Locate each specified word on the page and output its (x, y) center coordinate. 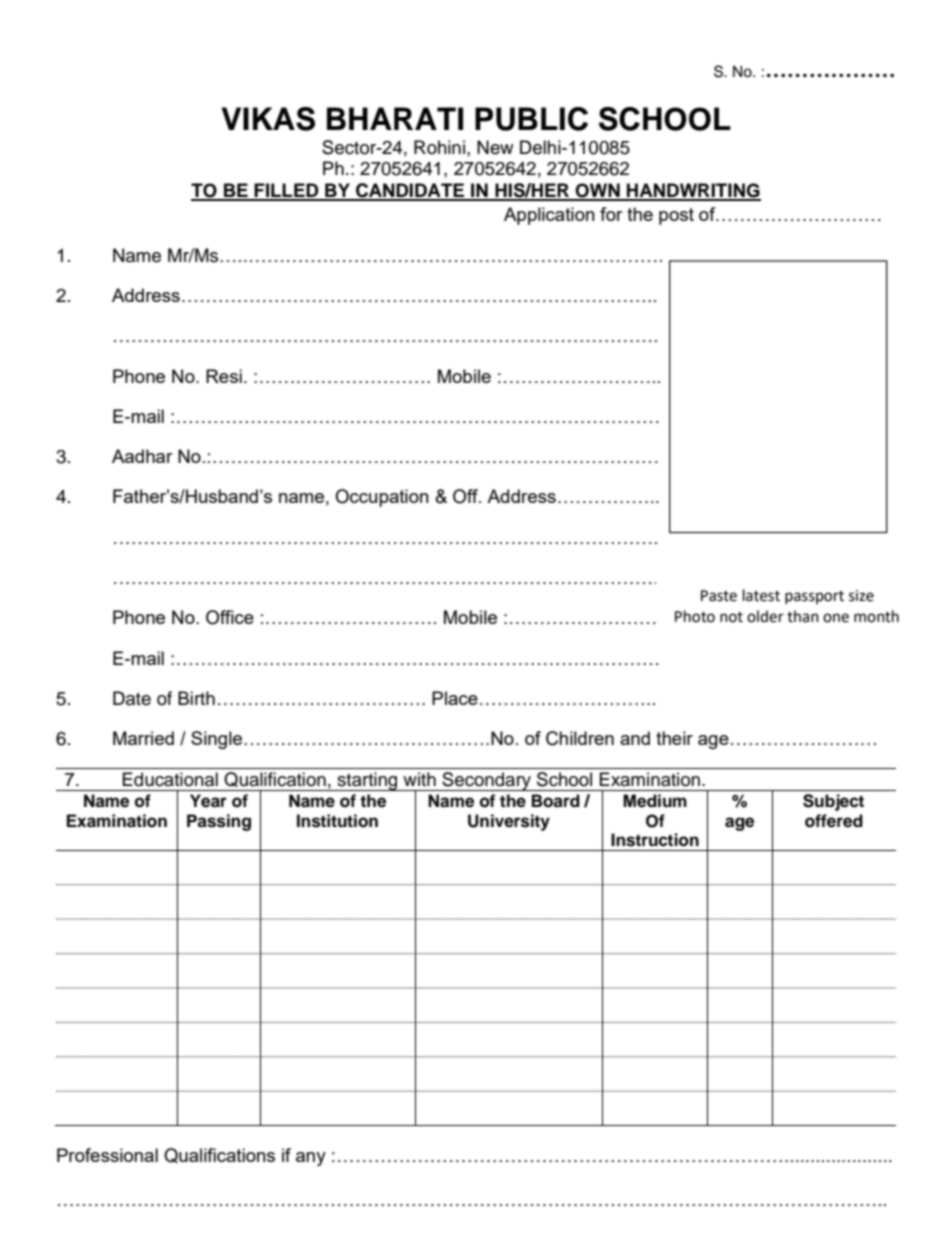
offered (834, 821)
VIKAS (268, 119)
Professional (107, 1155)
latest (761, 595)
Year (208, 801)
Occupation (382, 498)
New (495, 147)
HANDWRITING (693, 191)
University (509, 822)
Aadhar (142, 456)
